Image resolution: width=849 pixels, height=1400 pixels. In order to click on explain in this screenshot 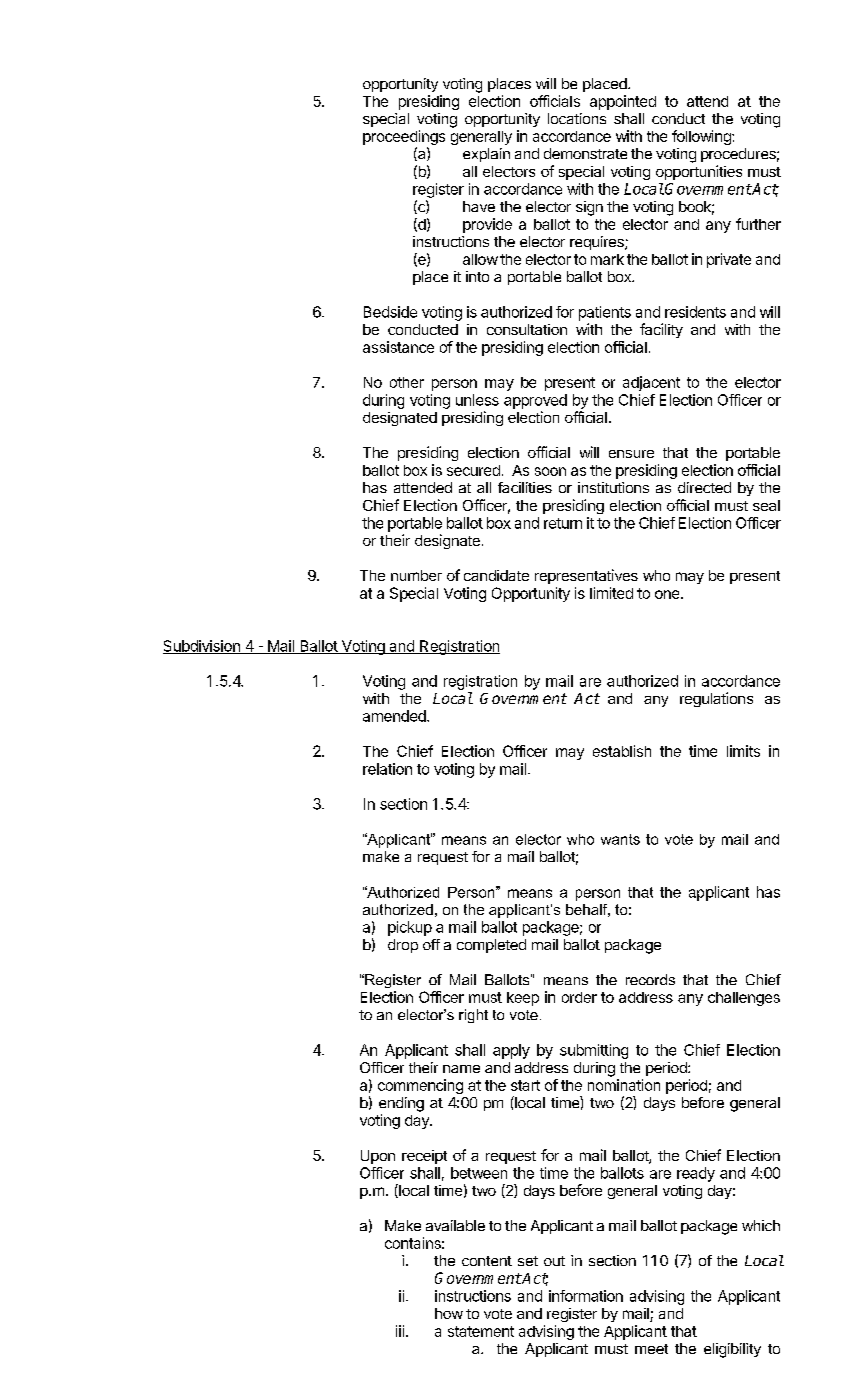, I will do `click(486, 155)`.
